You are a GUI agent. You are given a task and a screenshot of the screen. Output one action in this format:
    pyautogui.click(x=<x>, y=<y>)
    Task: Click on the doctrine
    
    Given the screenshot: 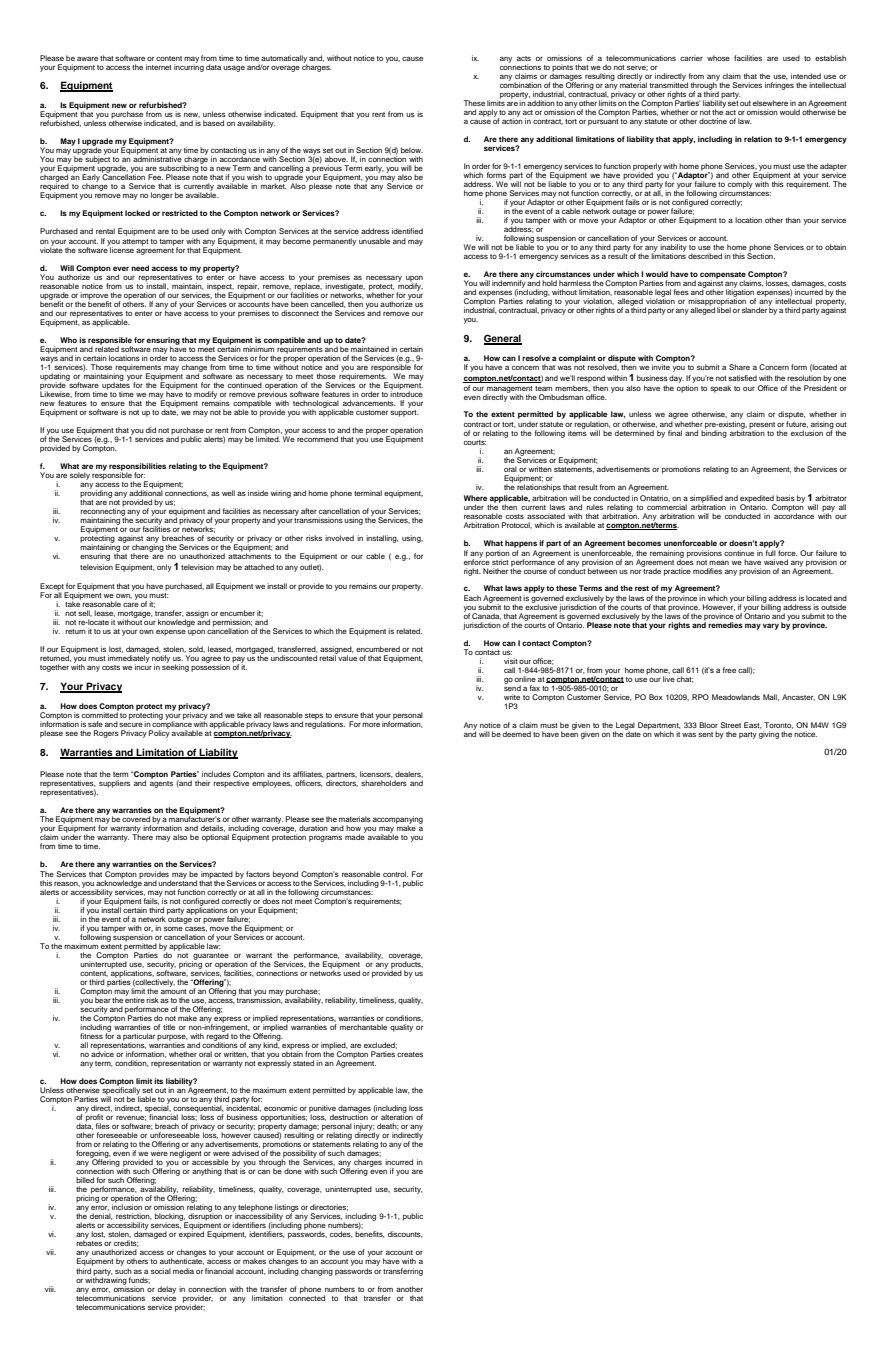 What is the action you would take?
    pyautogui.click(x=713, y=121)
